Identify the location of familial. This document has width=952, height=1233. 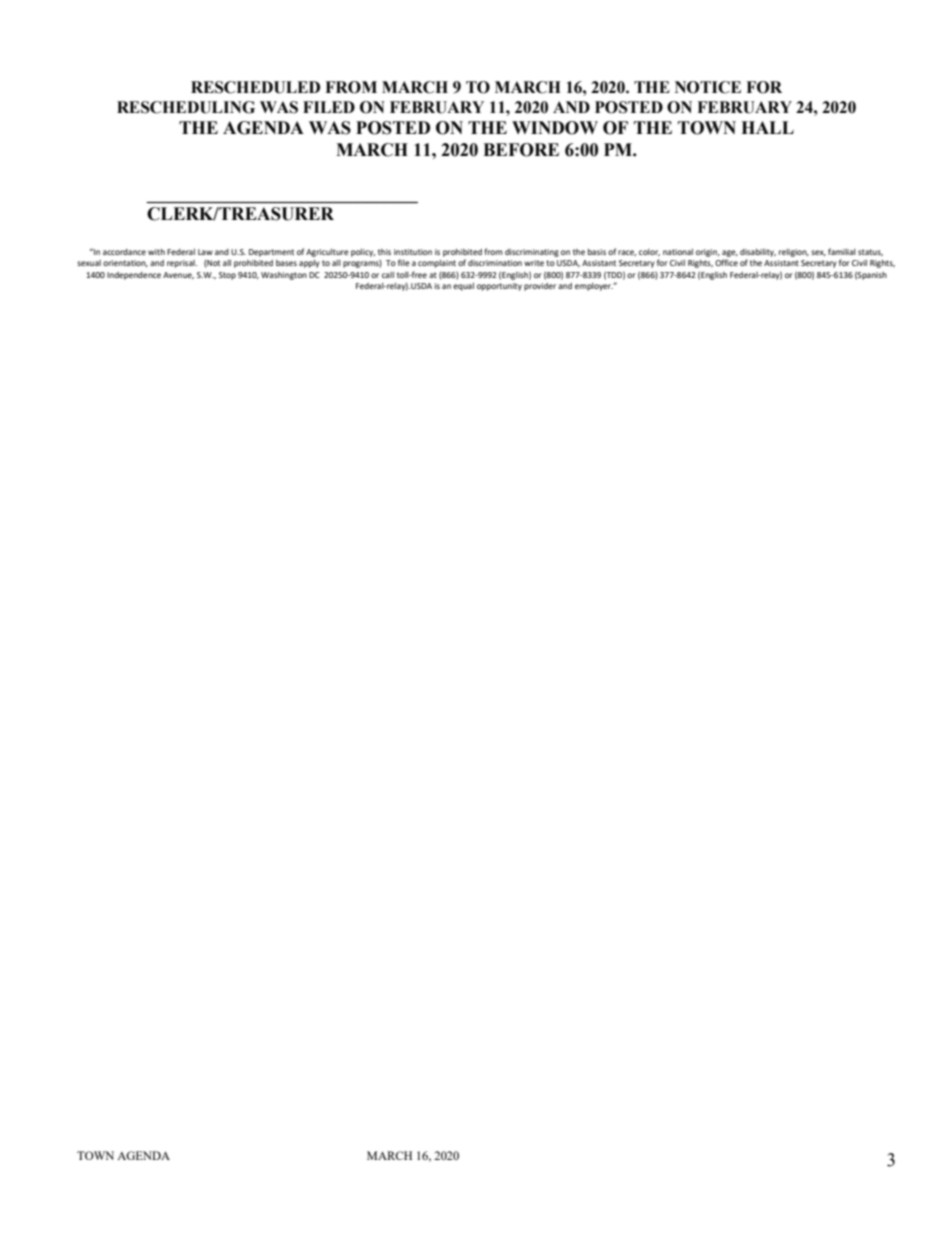
(842, 251).
